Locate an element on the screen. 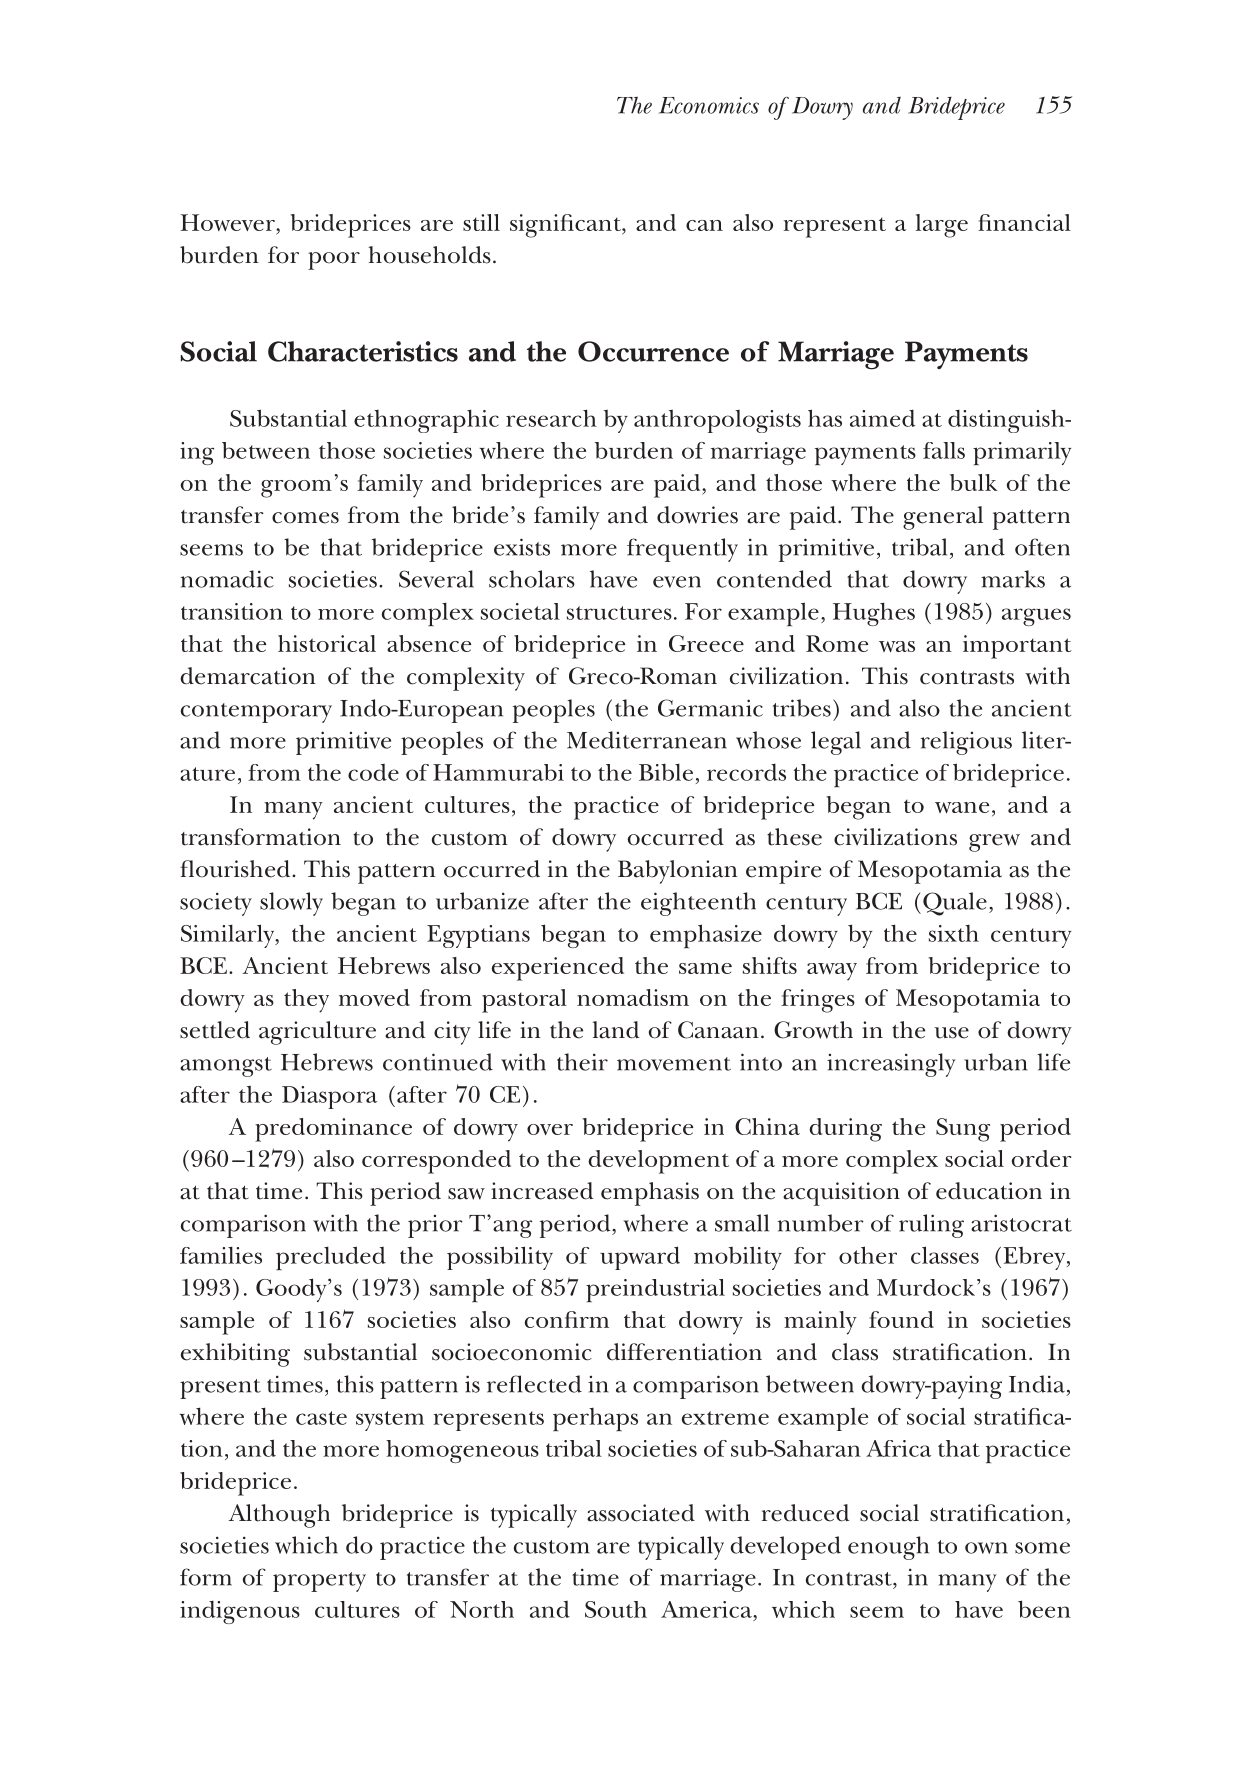  movement is located at coordinates (674, 1064).
